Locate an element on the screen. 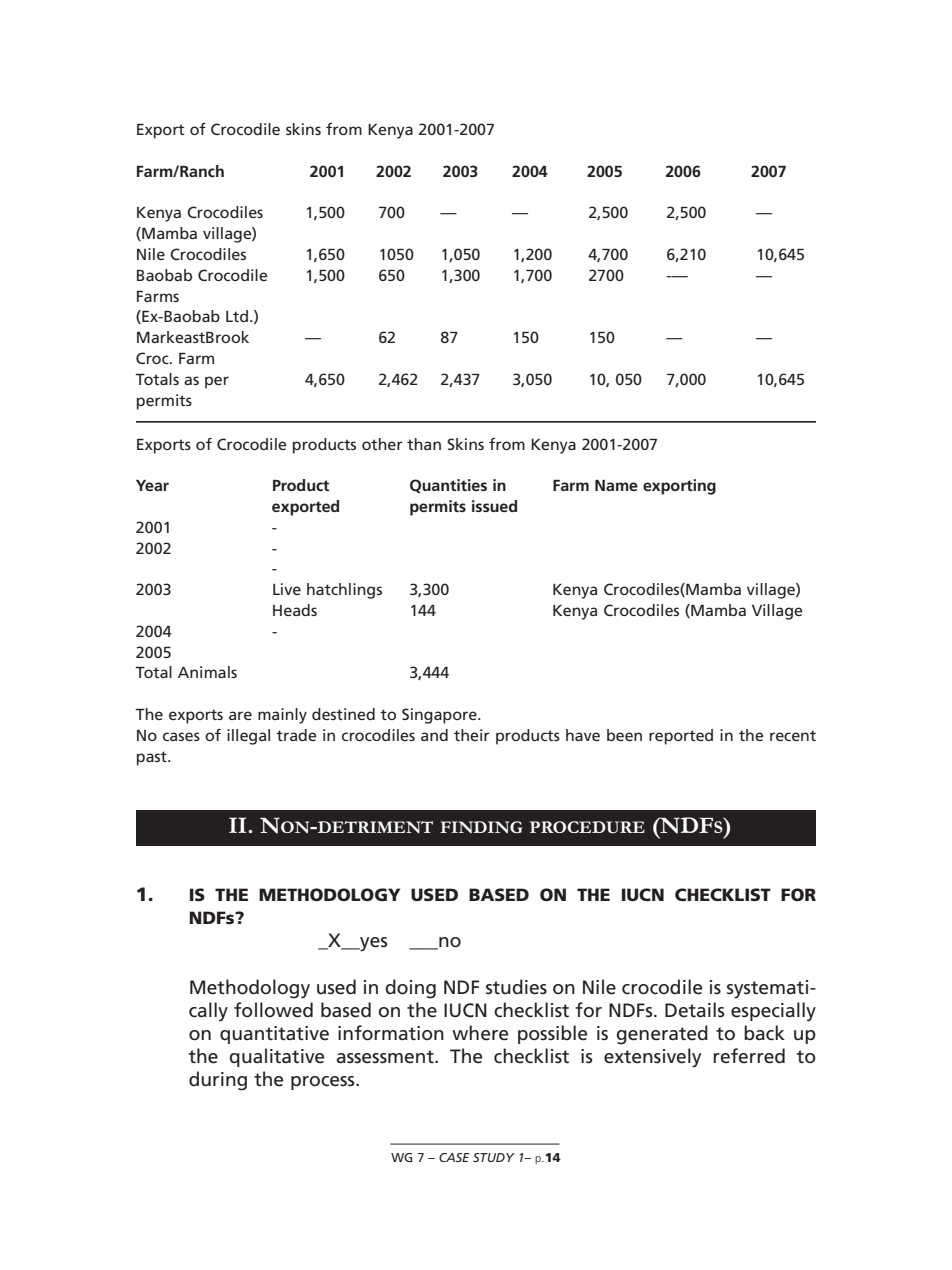 The height and width of the screenshot is (1270, 952). PROCEDURE is located at coordinates (587, 827).
